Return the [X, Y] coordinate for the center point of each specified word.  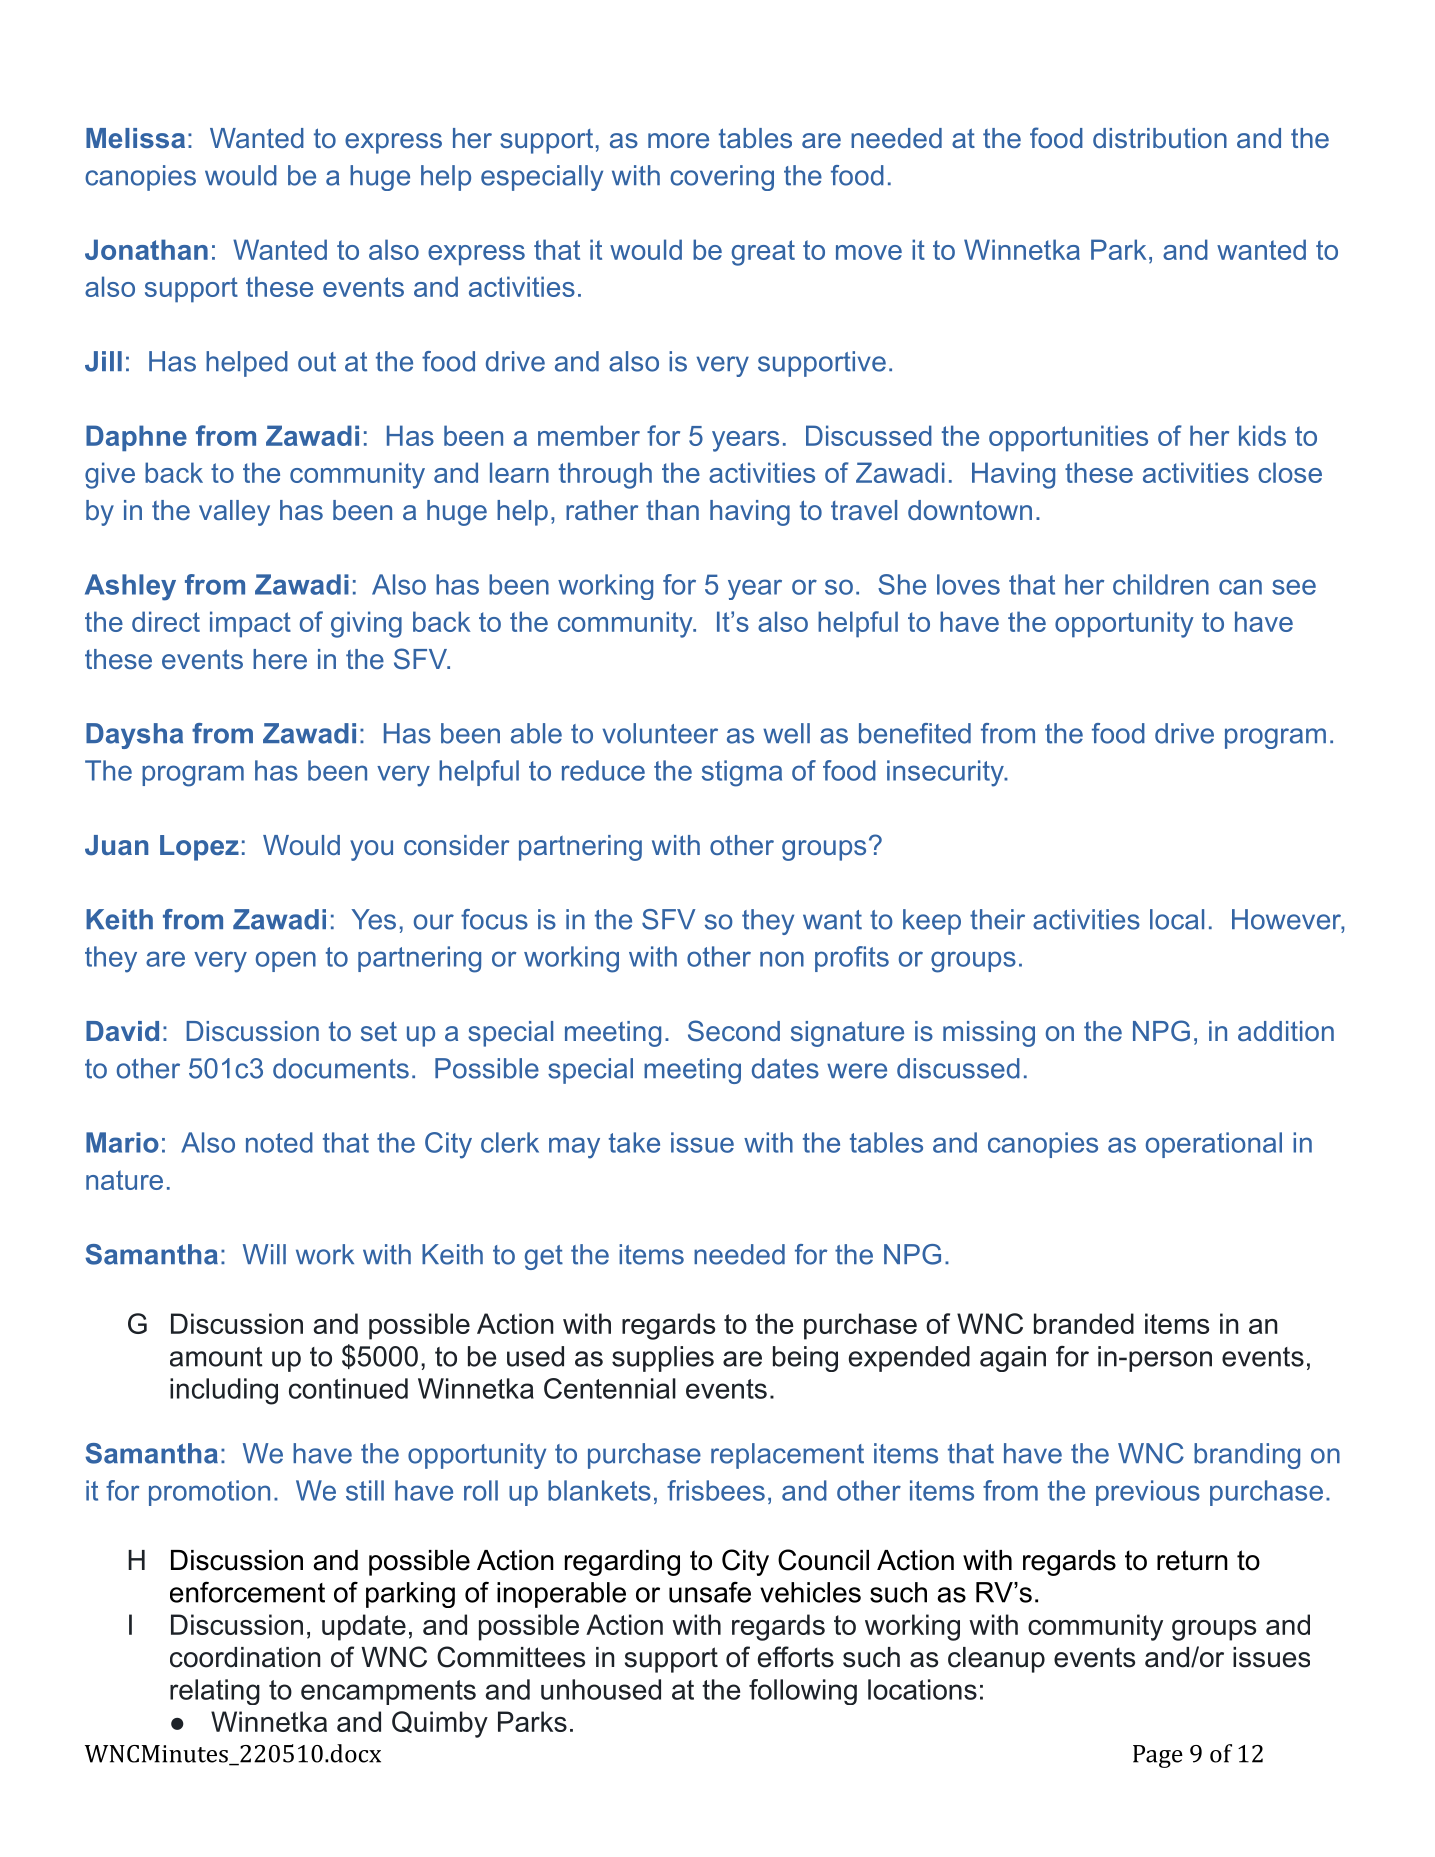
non [782, 959]
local [1177, 919]
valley [234, 513]
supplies [663, 1359]
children [1161, 584]
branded [1084, 1323]
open [286, 961]
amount [216, 1357]
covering [722, 178]
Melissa [135, 138]
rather [602, 510]
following [803, 1692]
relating [215, 1692]
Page [1158, 1756]
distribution [1160, 138]
